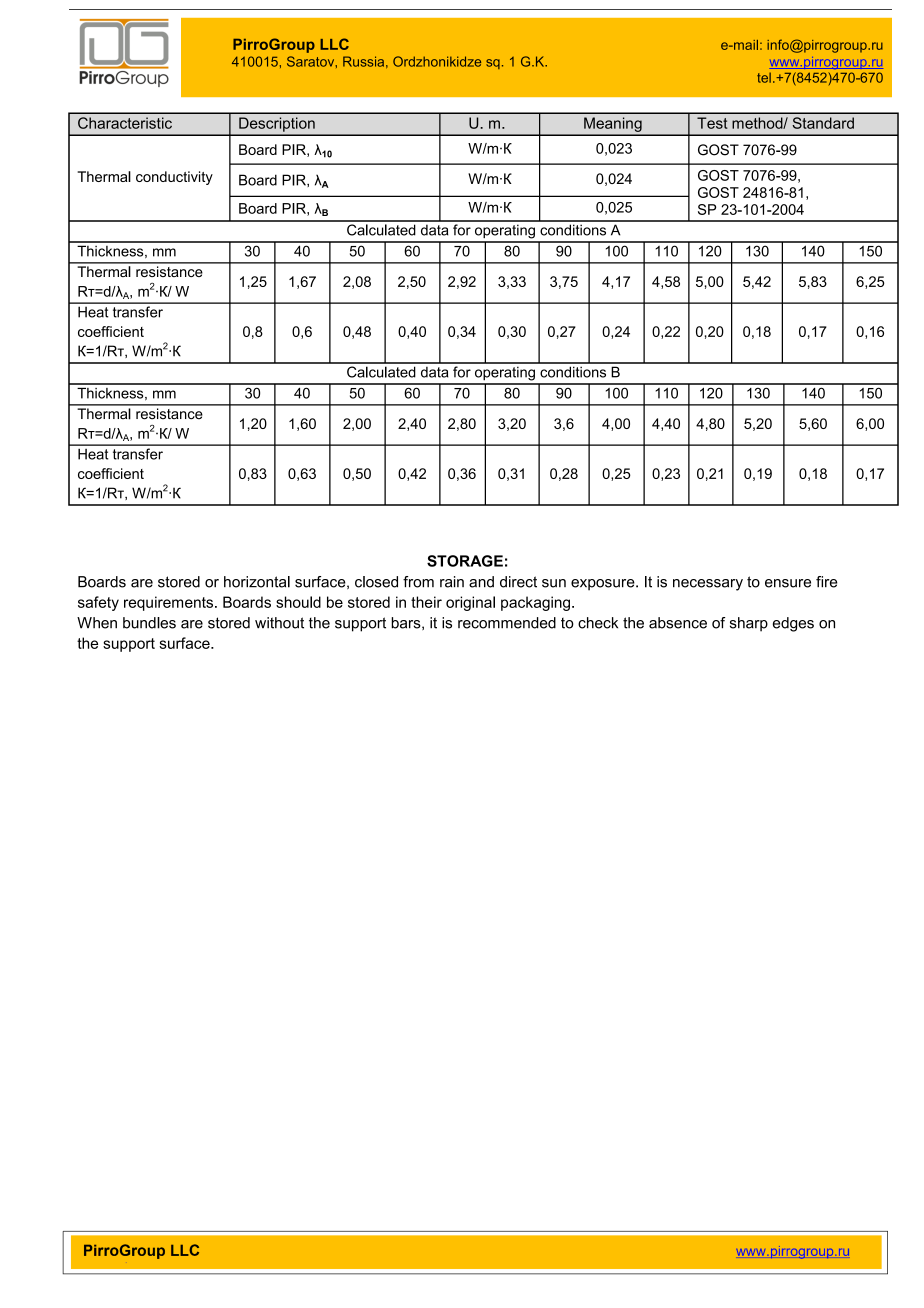 The image size is (924, 1308). What do you see at coordinates (257, 582) in the page?
I see `horizontal` at bounding box center [257, 582].
